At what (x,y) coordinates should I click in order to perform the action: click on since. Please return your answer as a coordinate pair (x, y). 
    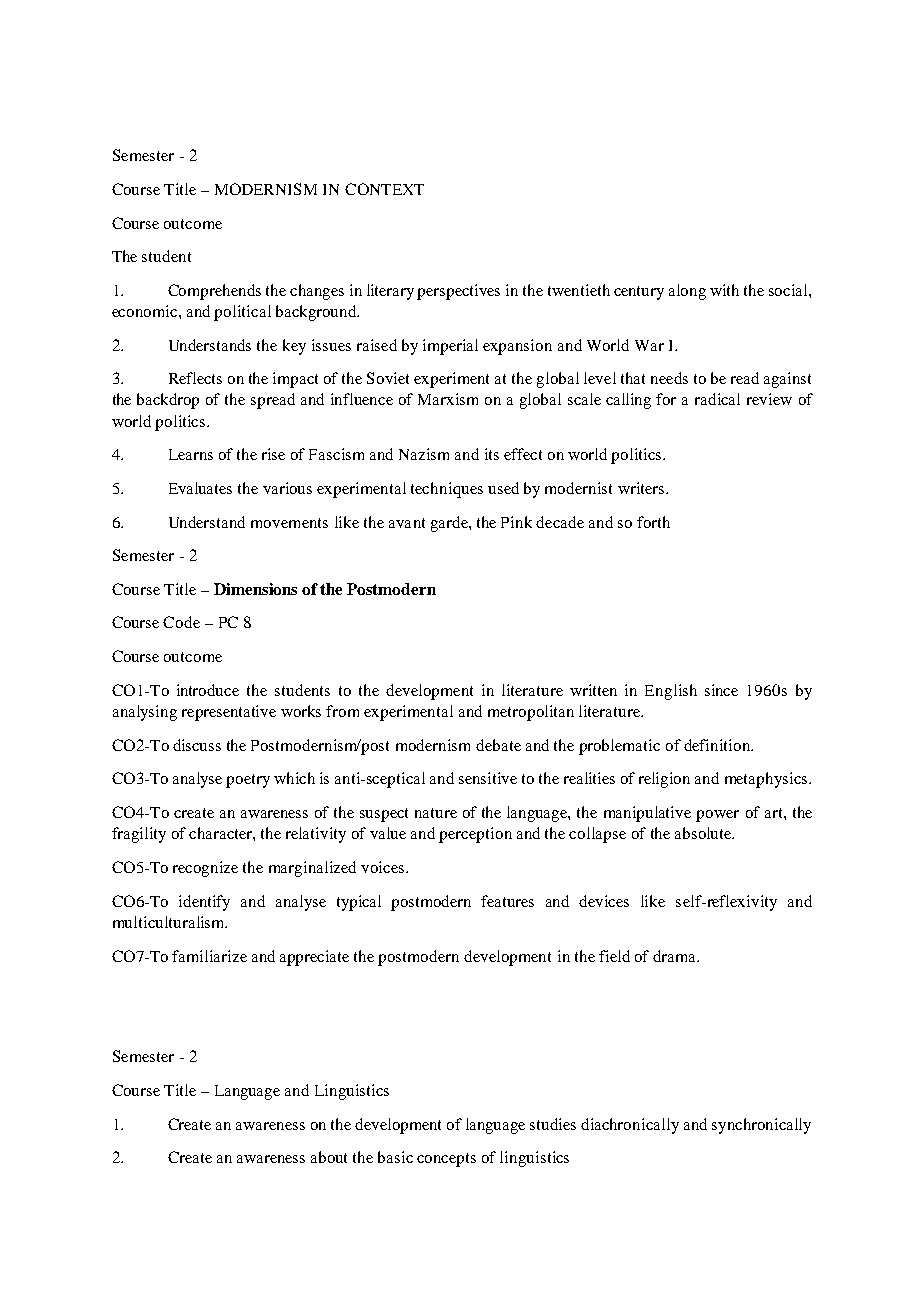
    Looking at the image, I should click on (721, 690).
